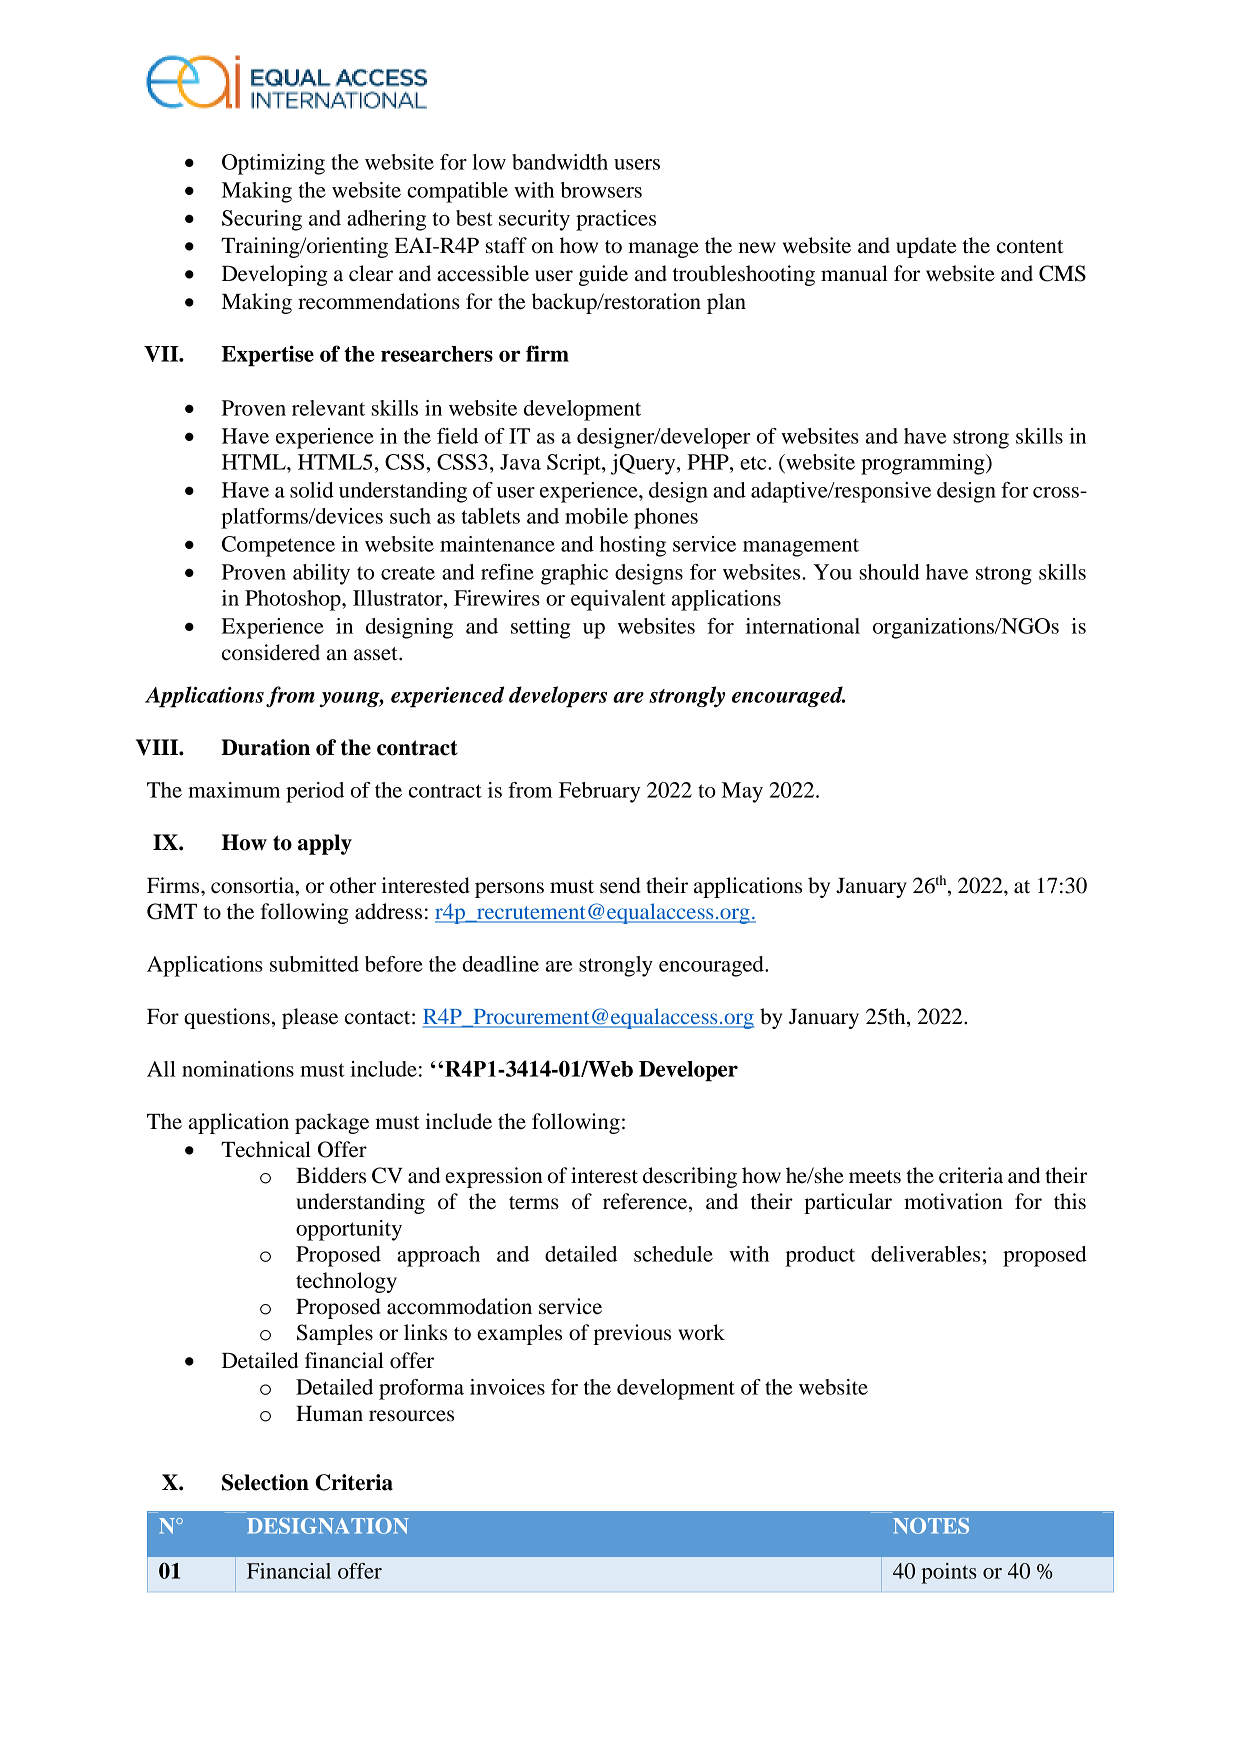  I want to click on send, so click(620, 885).
